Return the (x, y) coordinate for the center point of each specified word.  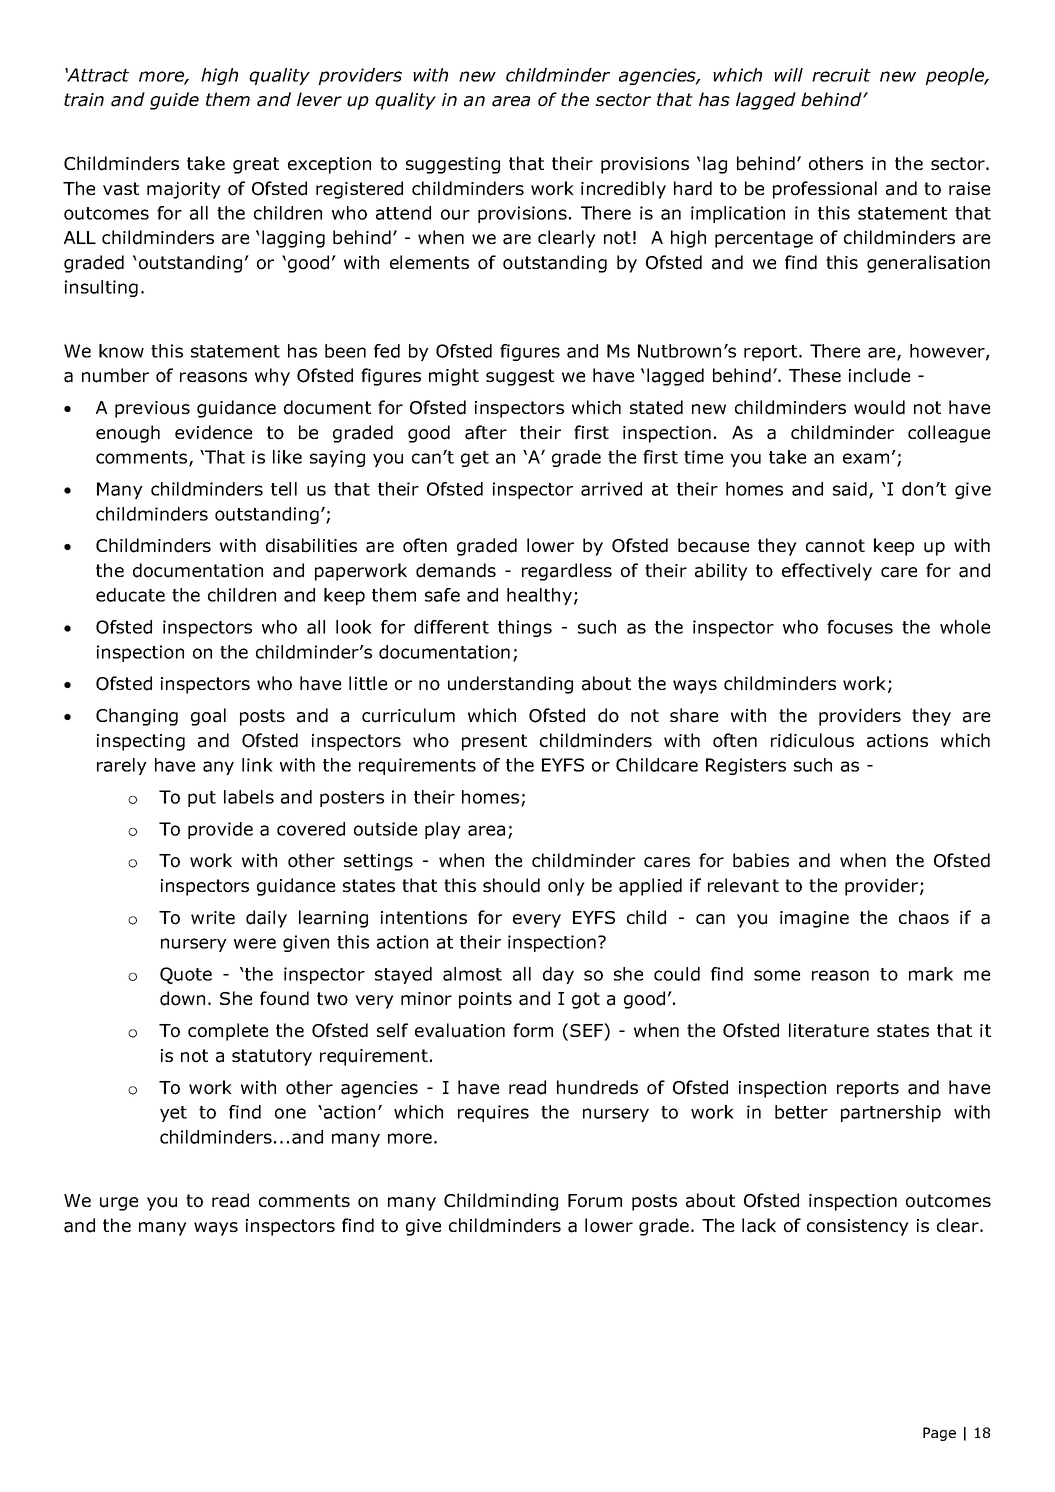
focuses (860, 627)
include (879, 375)
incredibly (623, 190)
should (511, 885)
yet (173, 1114)
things (525, 628)
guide (174, 101)
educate (130, 595)
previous (152, 409)
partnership (891, 1113)
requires (493, 1113)
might (454, 377)
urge (119, 1204)
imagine (814, 919)
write (213, 917)
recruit (841, 75)
